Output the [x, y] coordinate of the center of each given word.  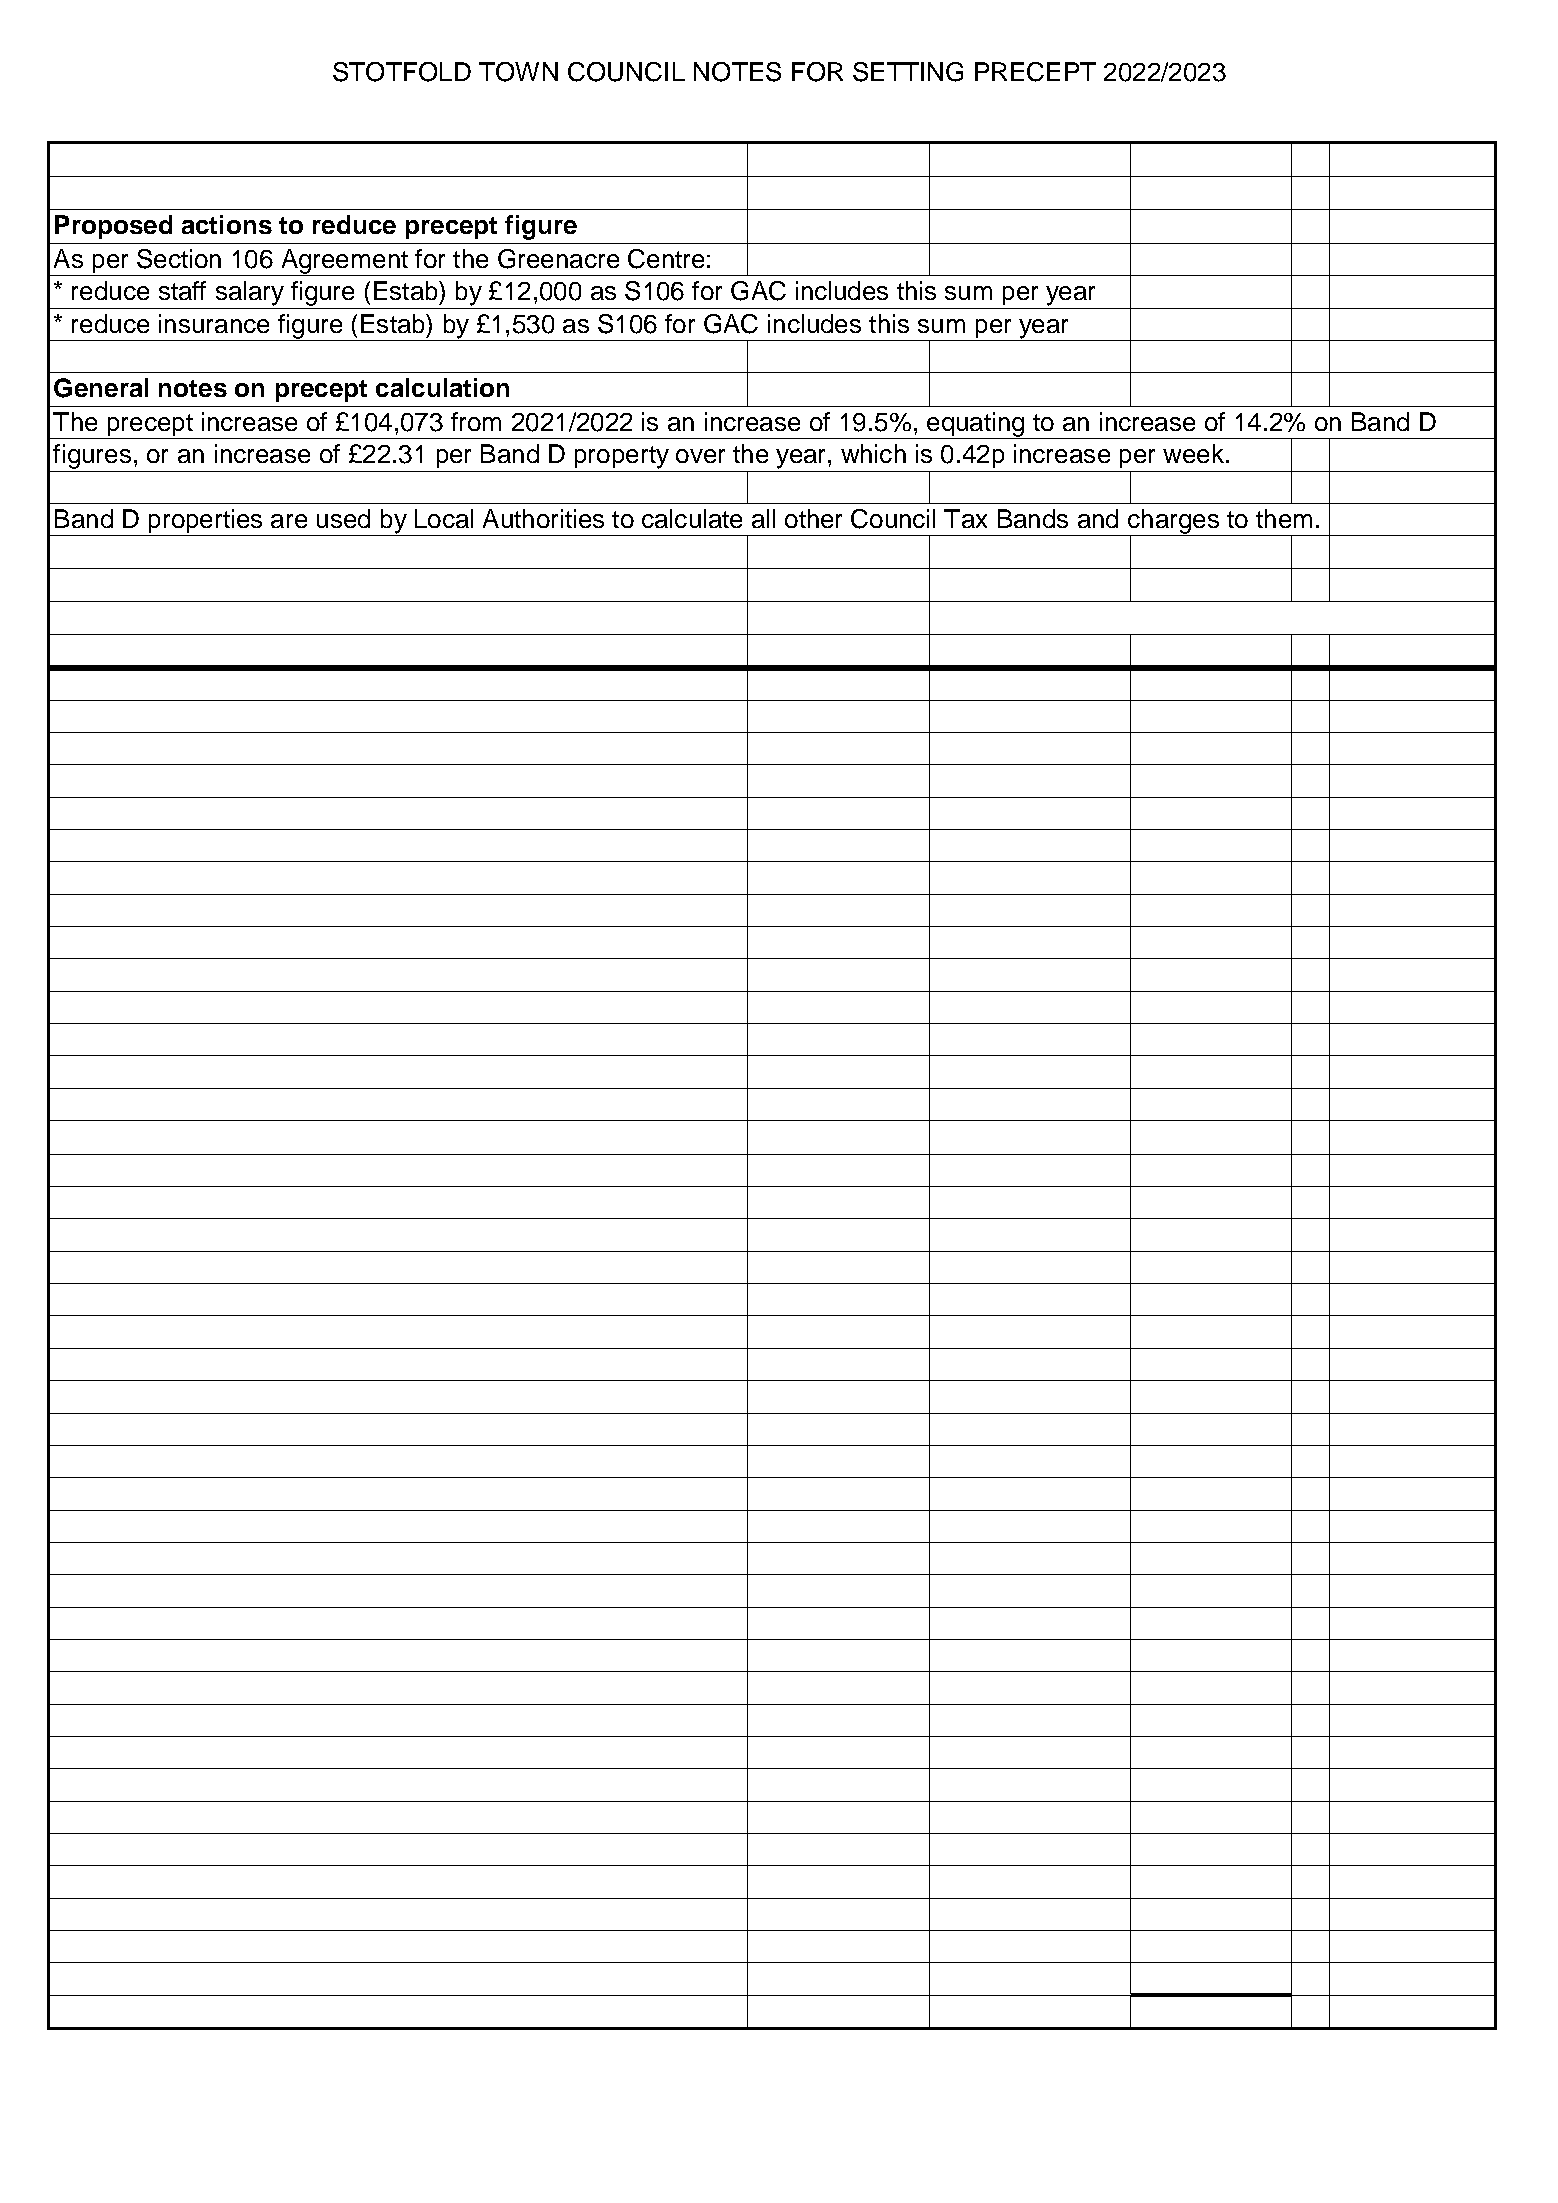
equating [976, 425]
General [101, 388]
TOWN [518, 72]
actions [227, 224]
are [289, 521]
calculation [442, 387]
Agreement [344, 262]
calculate [692, 518]
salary [250, 293]
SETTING [908, 72]
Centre [666, 259]
